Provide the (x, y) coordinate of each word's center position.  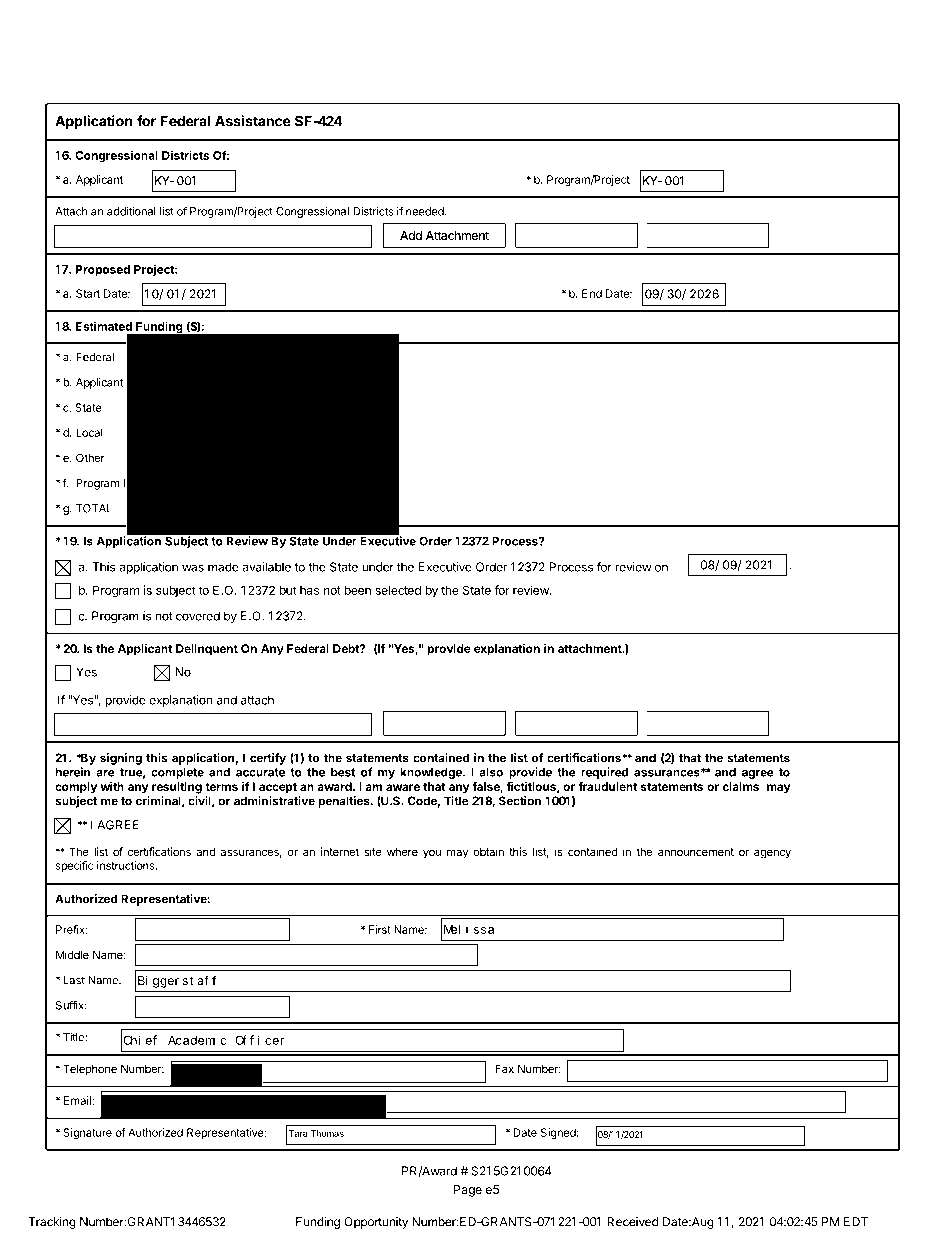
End (592, 293)
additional (131, 211)
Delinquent (207, 650)
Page (468, 1191)
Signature (87, 1134)
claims (740, 786)
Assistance (253, 121)
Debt (347, 648)
